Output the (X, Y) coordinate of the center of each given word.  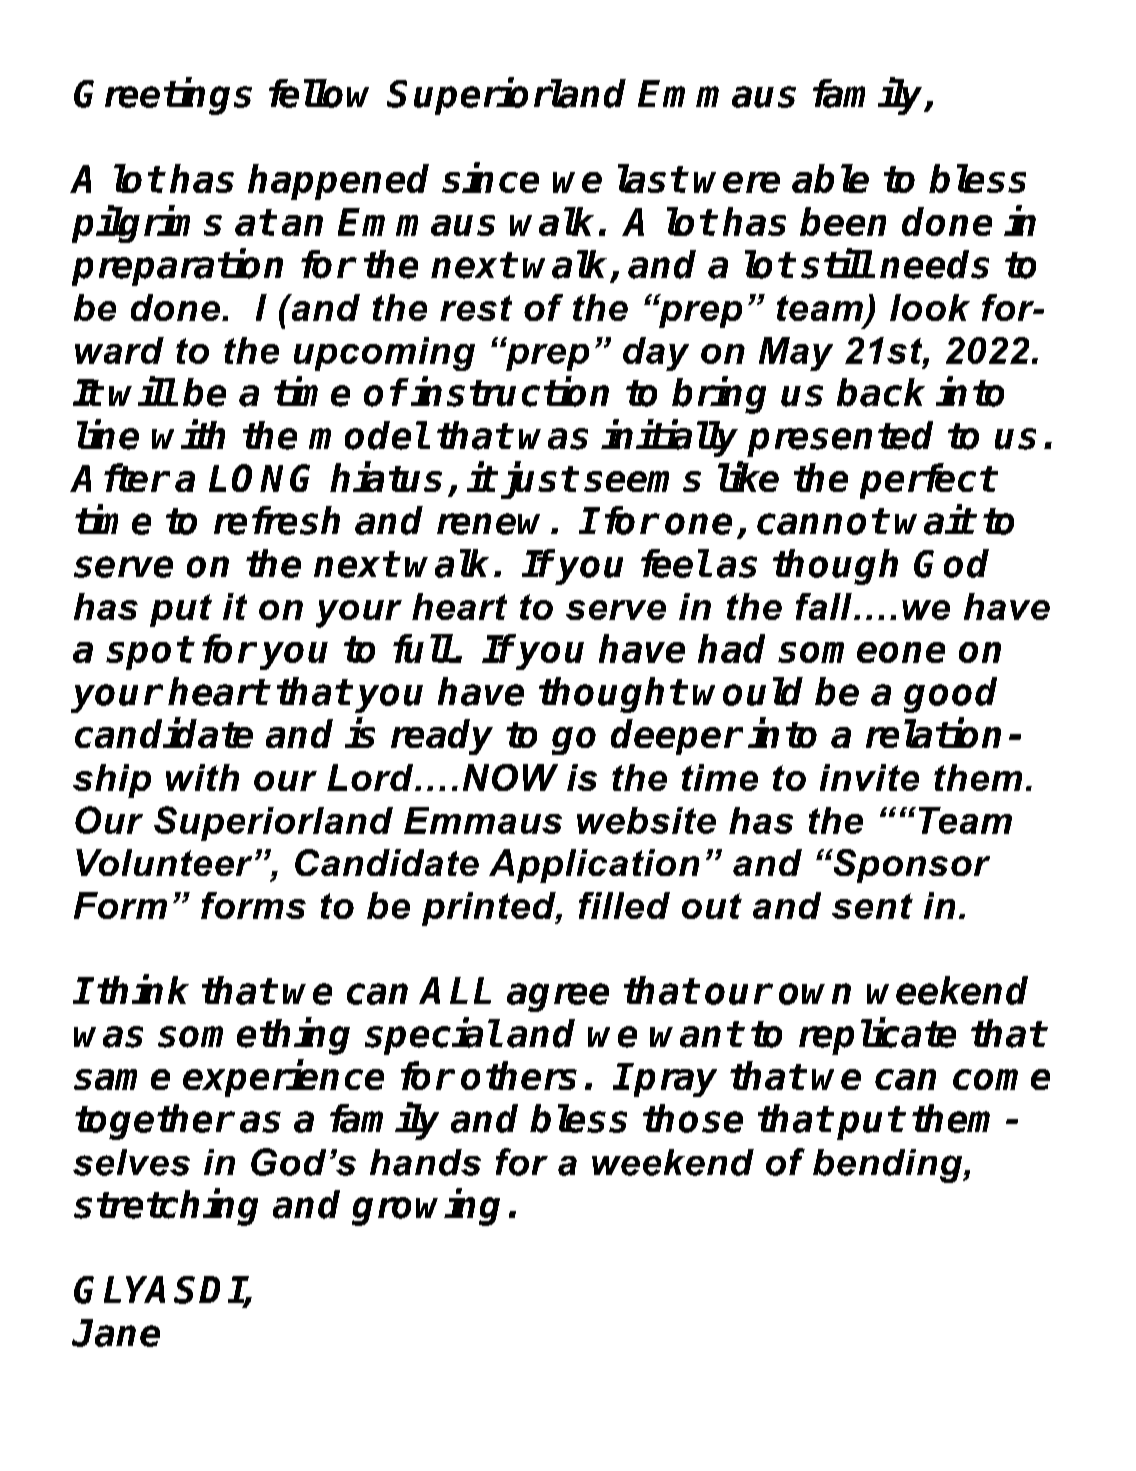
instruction (510, 392)
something (254, 1036)
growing (426, 1207)
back (881, 392)
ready (442, 737)
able (830, 178)
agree (558, 997)
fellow (319, 93)
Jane (116, 1333)
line (108, 434)
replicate (877, 1036)
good (950, 695)
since (490, 178)
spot (149, 653)
